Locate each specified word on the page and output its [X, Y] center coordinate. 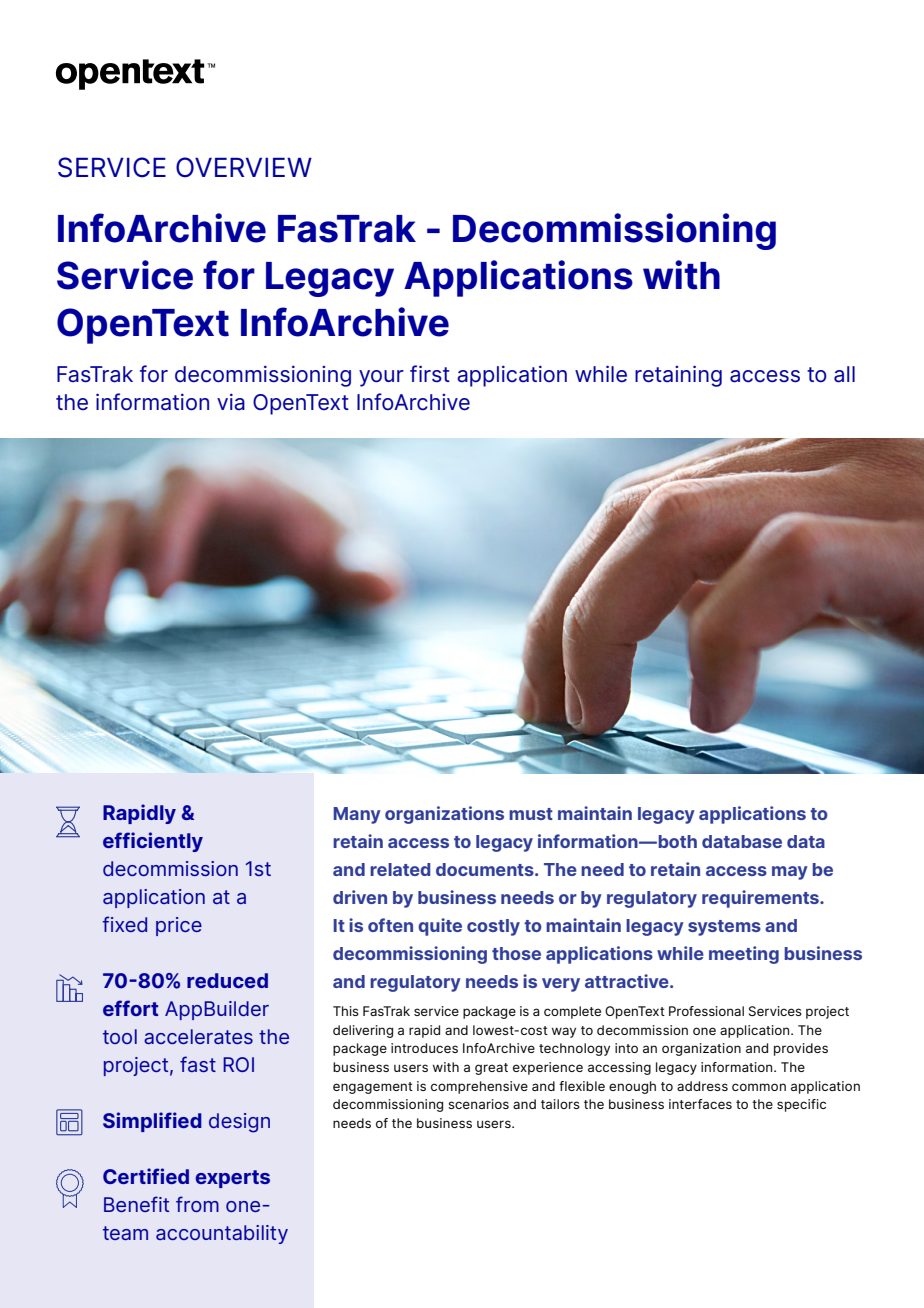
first [430, 374]
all [844, 374]
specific [801, 1105]
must [531, 814]
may [790, 873]
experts [232, 1179]
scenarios [478, 1104]
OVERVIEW [244, 167]
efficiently [153, 842]
